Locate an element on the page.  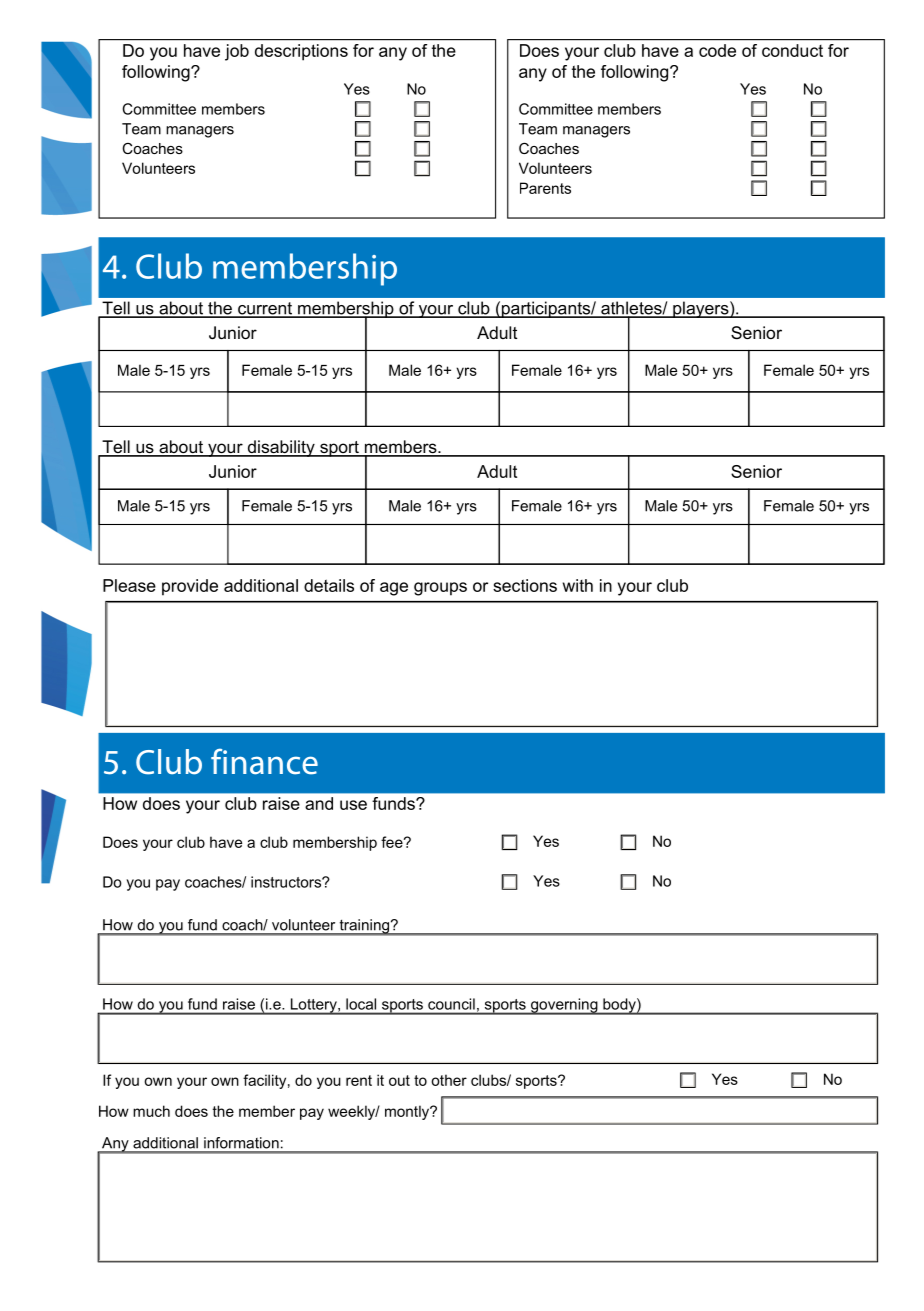
code is located at coordinates (717, 50).
